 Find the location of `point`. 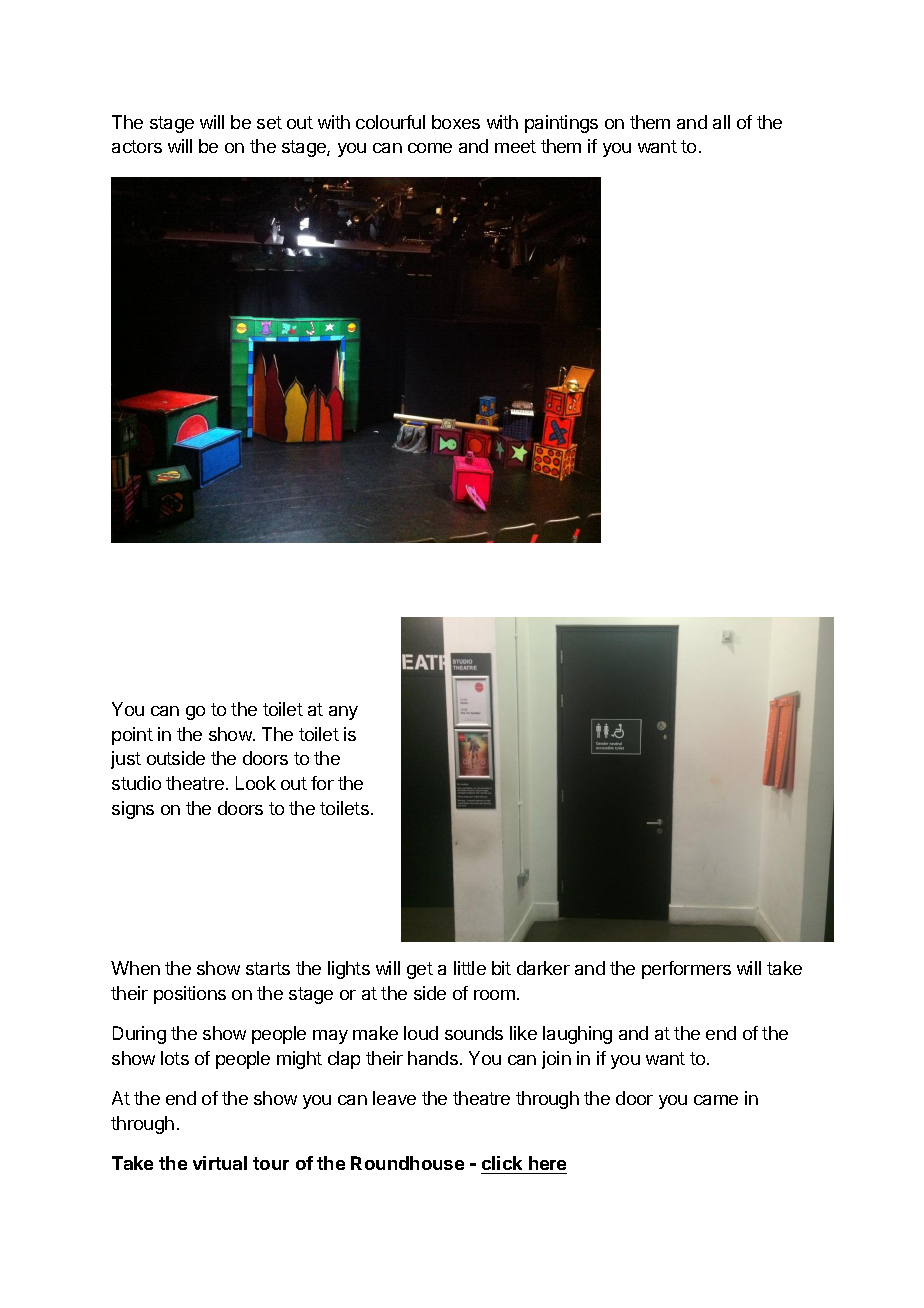

point is located at coordinates (132, 736).
